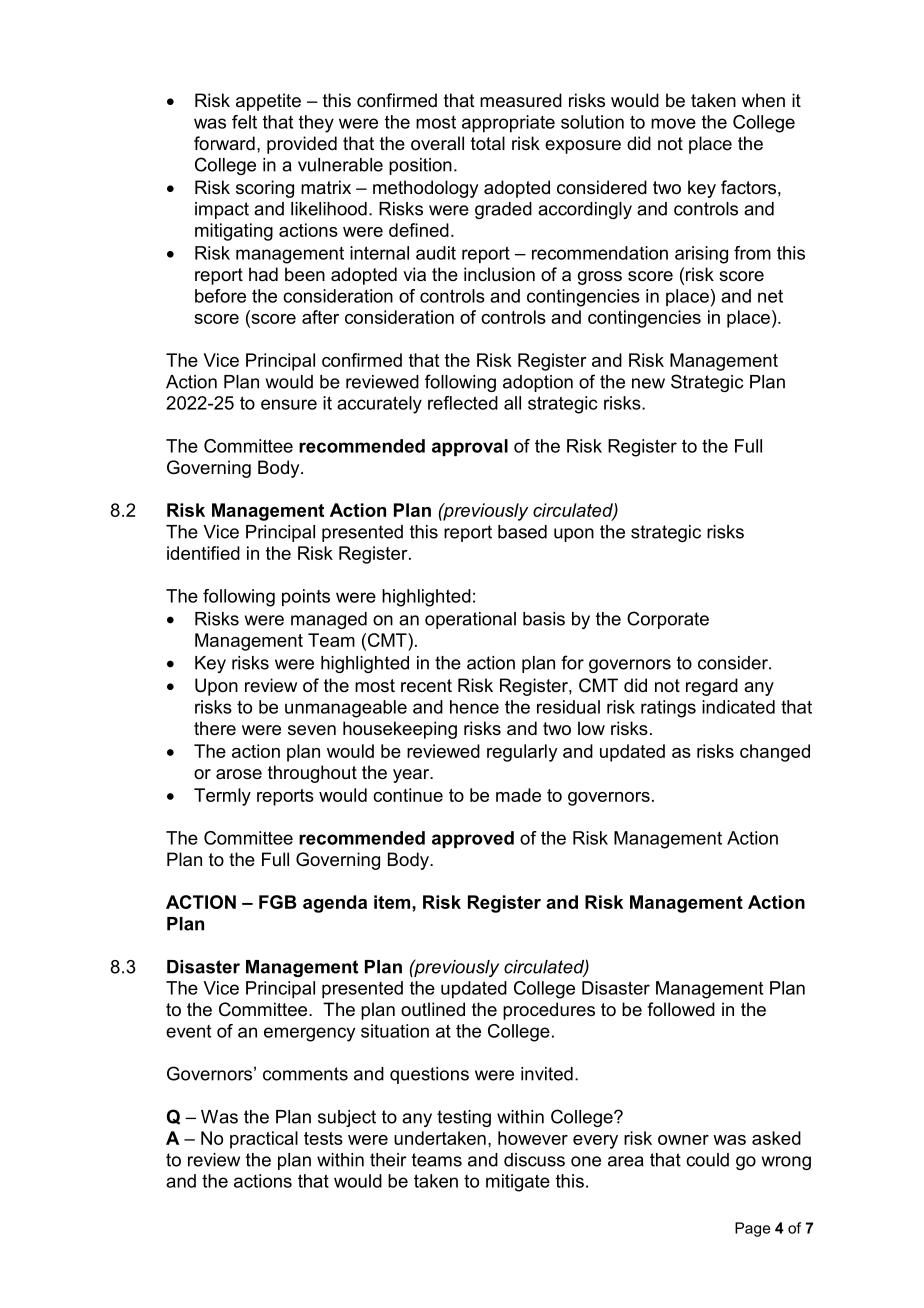  Describe the element at coordinates (203, 553) in the image. I see `identified` at that location.
